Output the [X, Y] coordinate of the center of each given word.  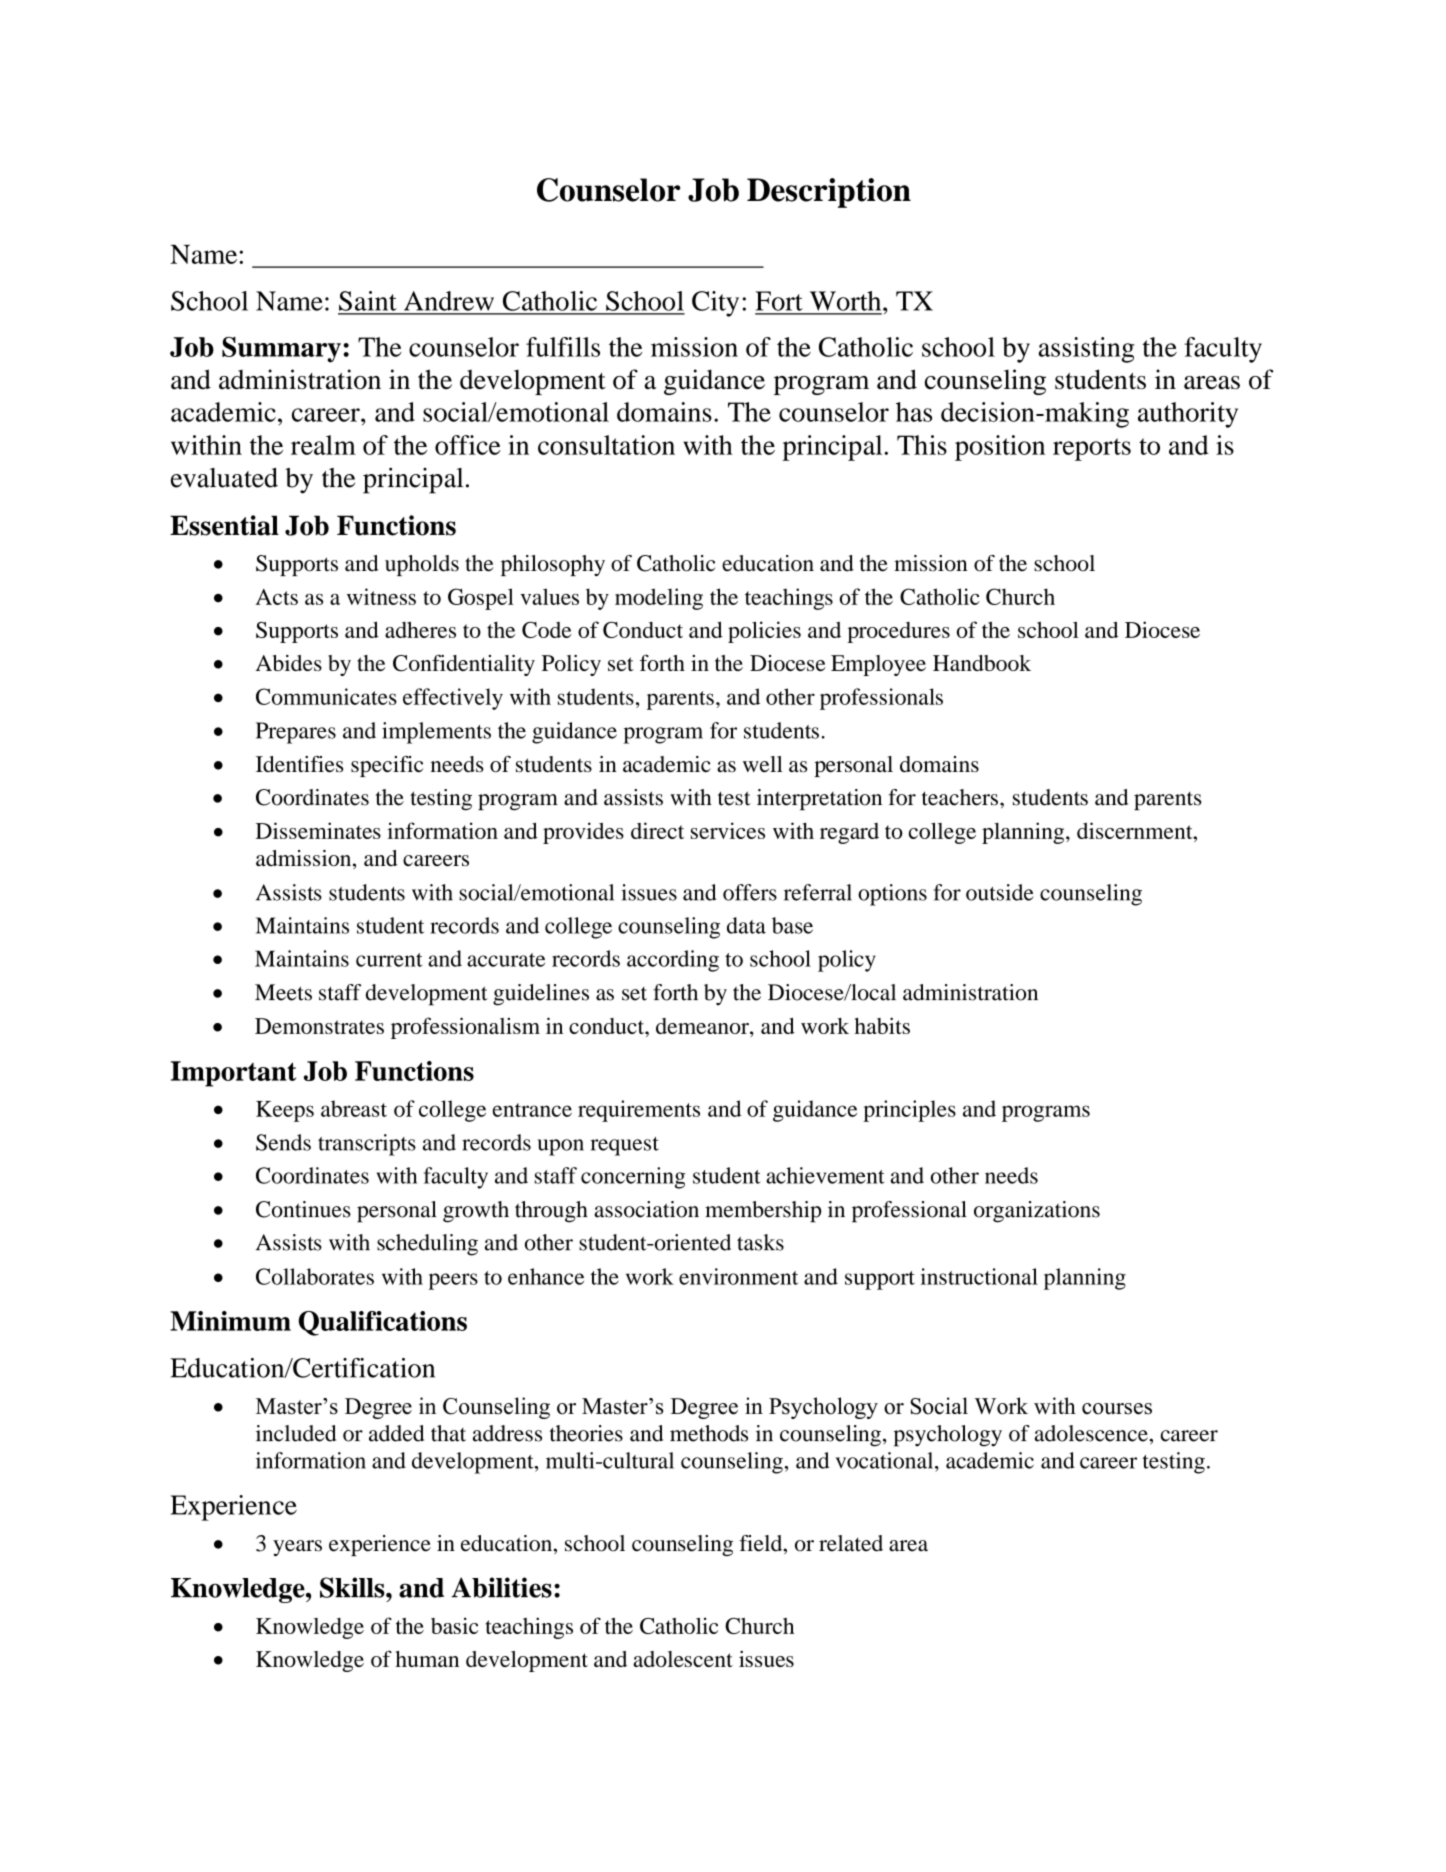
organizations [1037, 1212]
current [389, 960]
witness [381, 596]
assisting [1086, 350]
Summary [281, 350]
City [715, 304]
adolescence [1092, 1433]
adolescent [683, 1659]
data [746, 925]
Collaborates [315, 1276]
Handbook [982, 663]
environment [738, 1276]
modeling [659, 599]
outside [1000, 892]
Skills [353, 1587]
